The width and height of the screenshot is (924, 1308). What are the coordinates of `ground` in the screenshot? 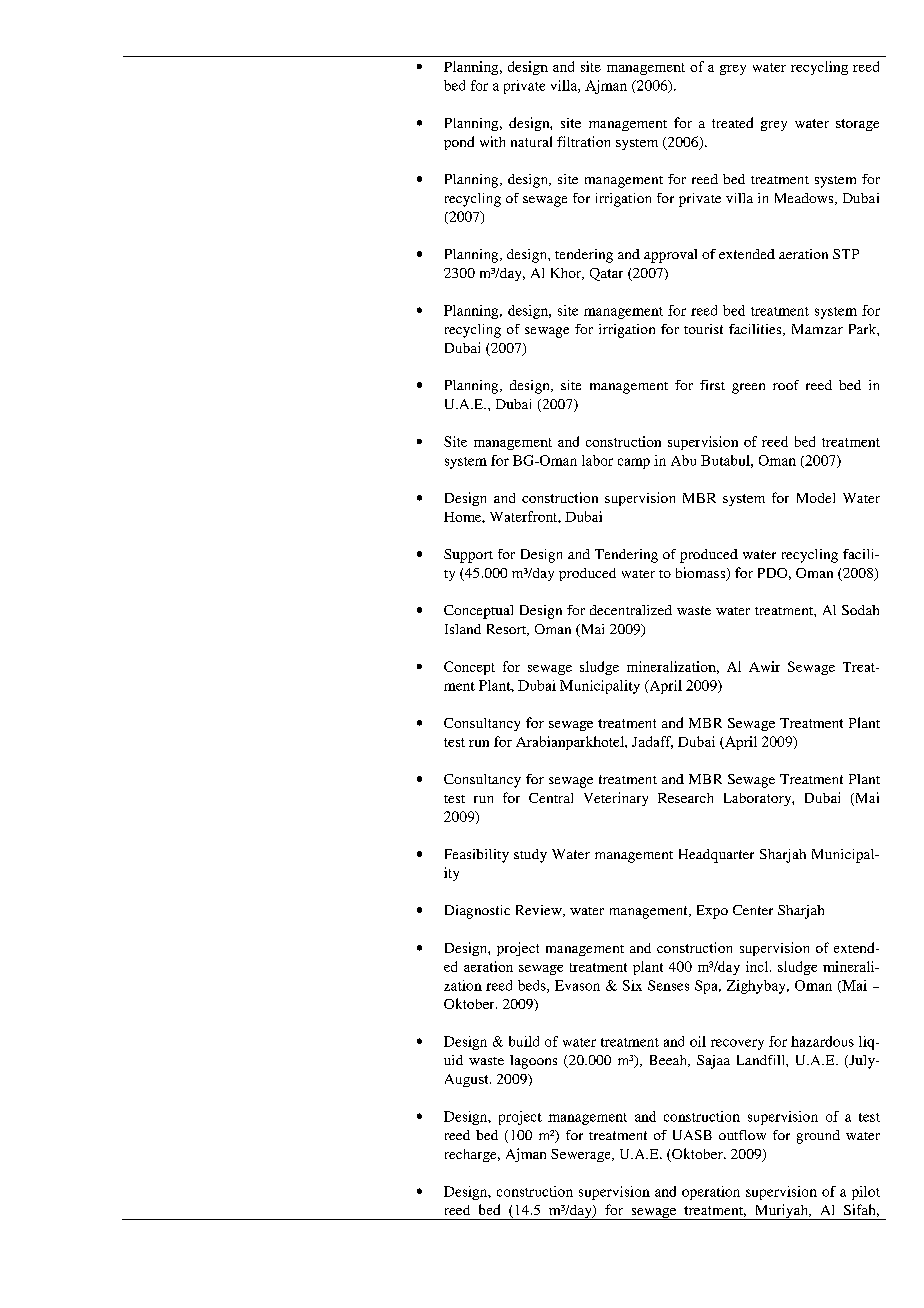 It's located at (818, 1137).
